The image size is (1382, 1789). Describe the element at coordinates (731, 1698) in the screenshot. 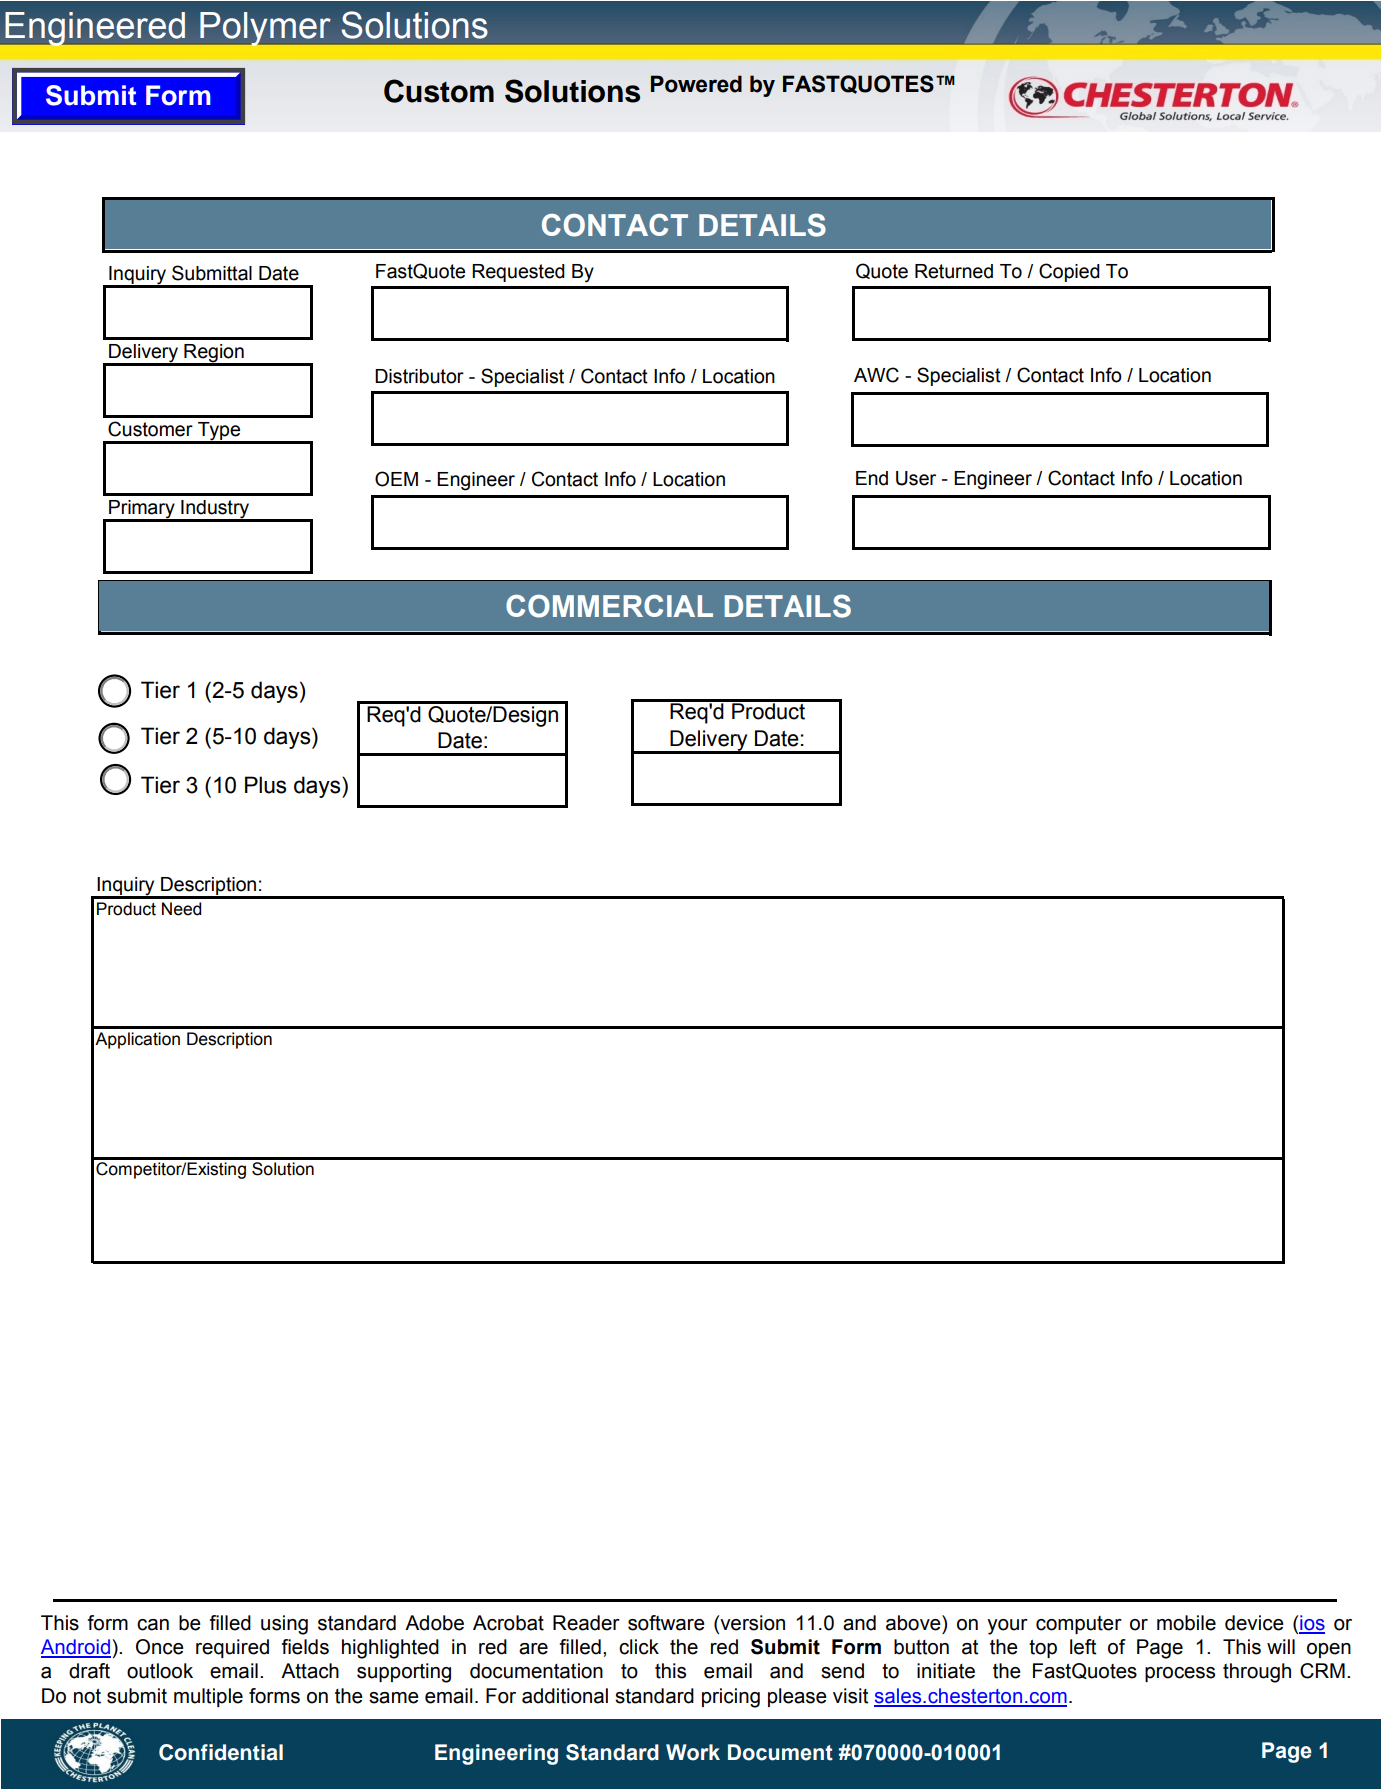

I see `pricing` at that location.
